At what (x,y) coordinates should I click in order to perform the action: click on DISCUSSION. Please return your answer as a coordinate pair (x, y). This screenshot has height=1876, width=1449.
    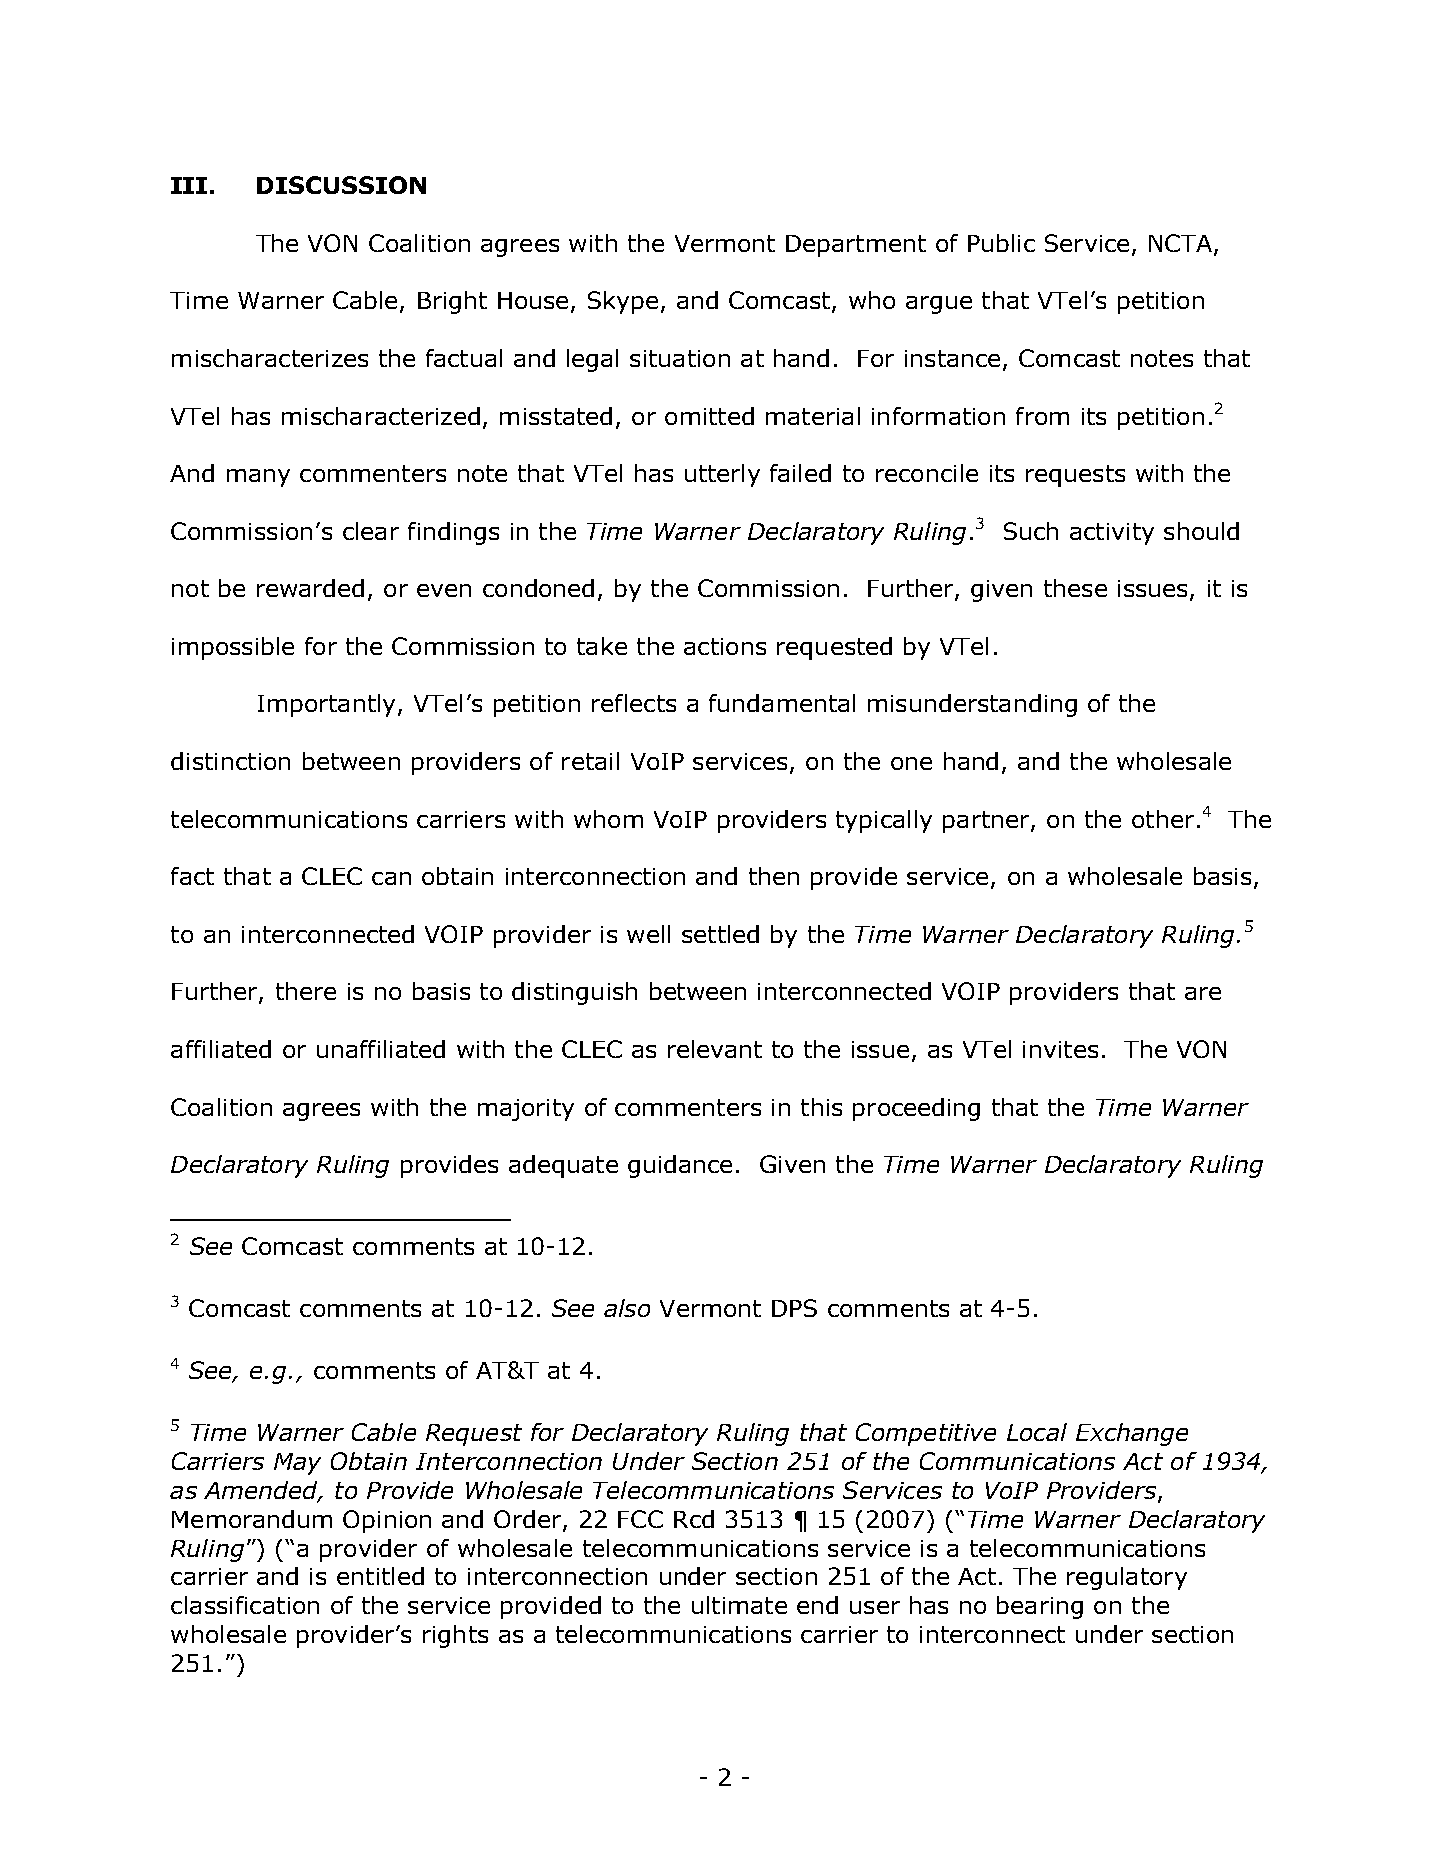
    Looking at the image, I should click on (341, 185).
